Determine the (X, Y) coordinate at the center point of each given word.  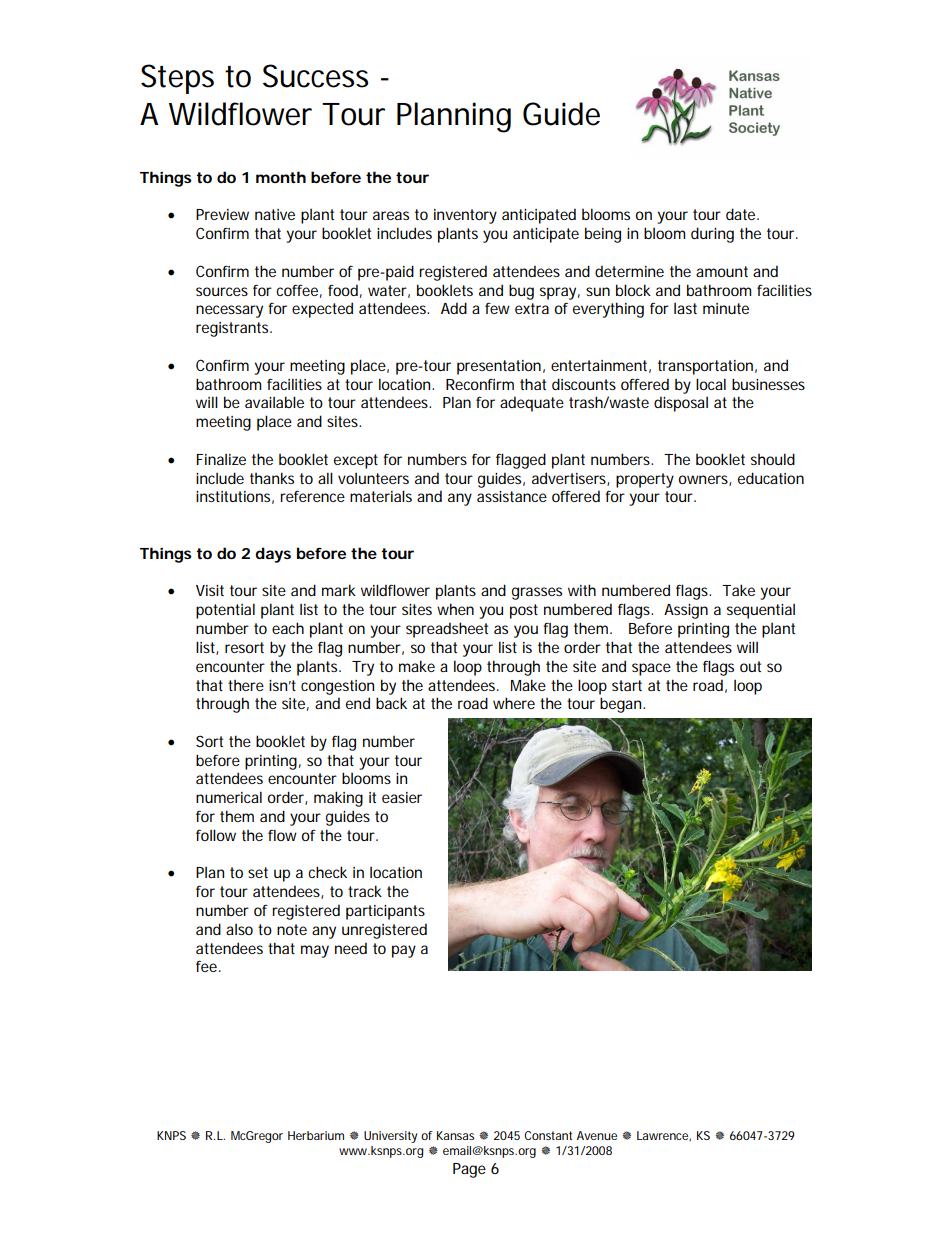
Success (315, 76)
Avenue (597, 1135)
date (742, 214)
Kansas (455, 1135)
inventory (465, 216)
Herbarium (316, 1135)
